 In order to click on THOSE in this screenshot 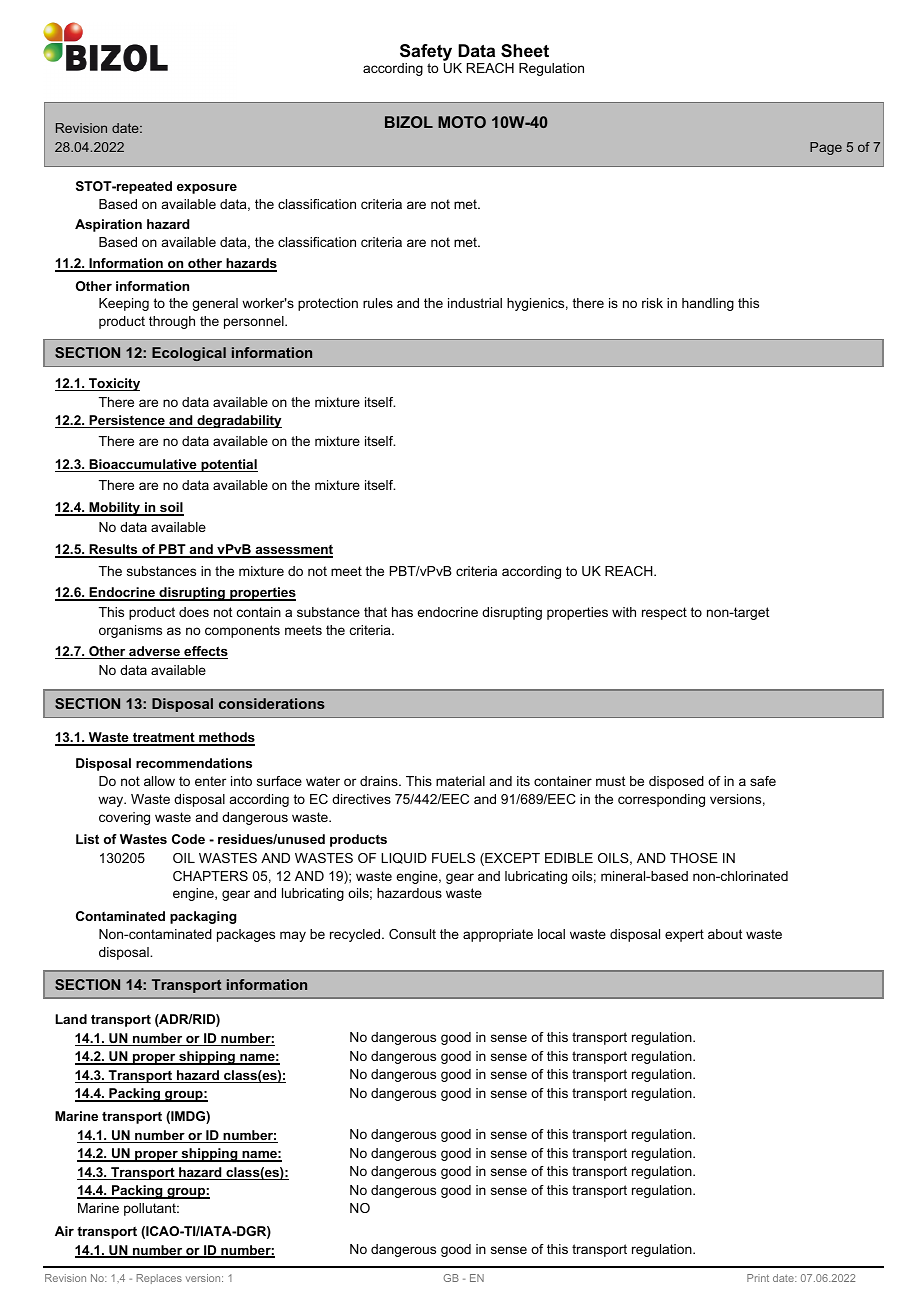, I will do `click(694, 858)`.
